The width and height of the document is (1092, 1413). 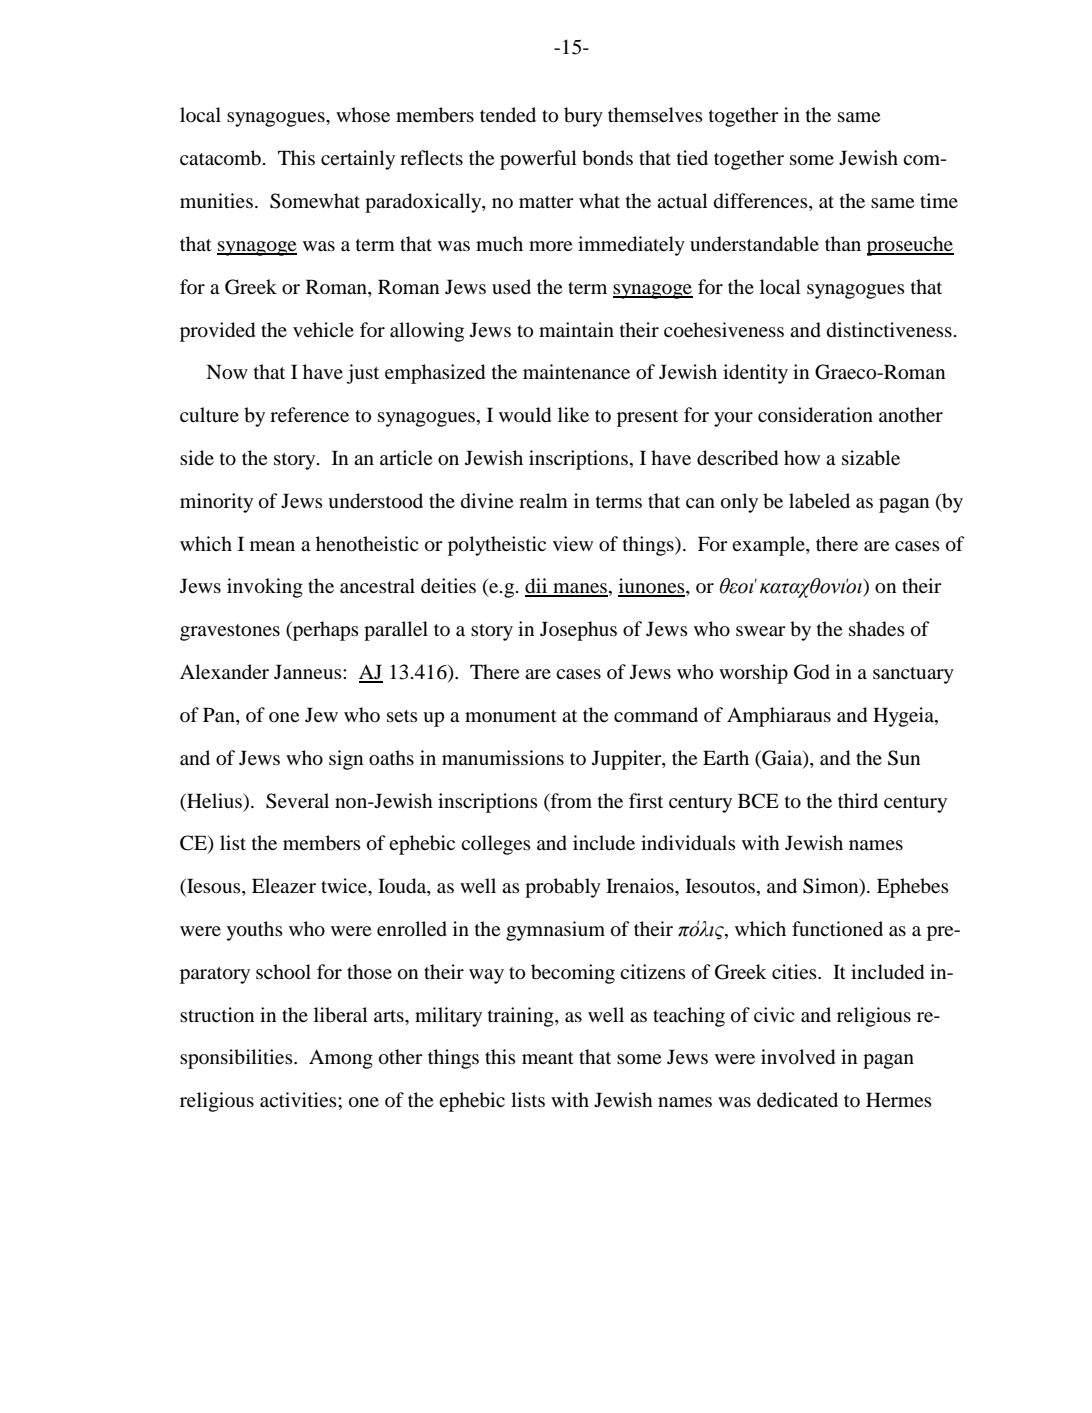 I want to click on certainly, so click(x=358, y=160).
